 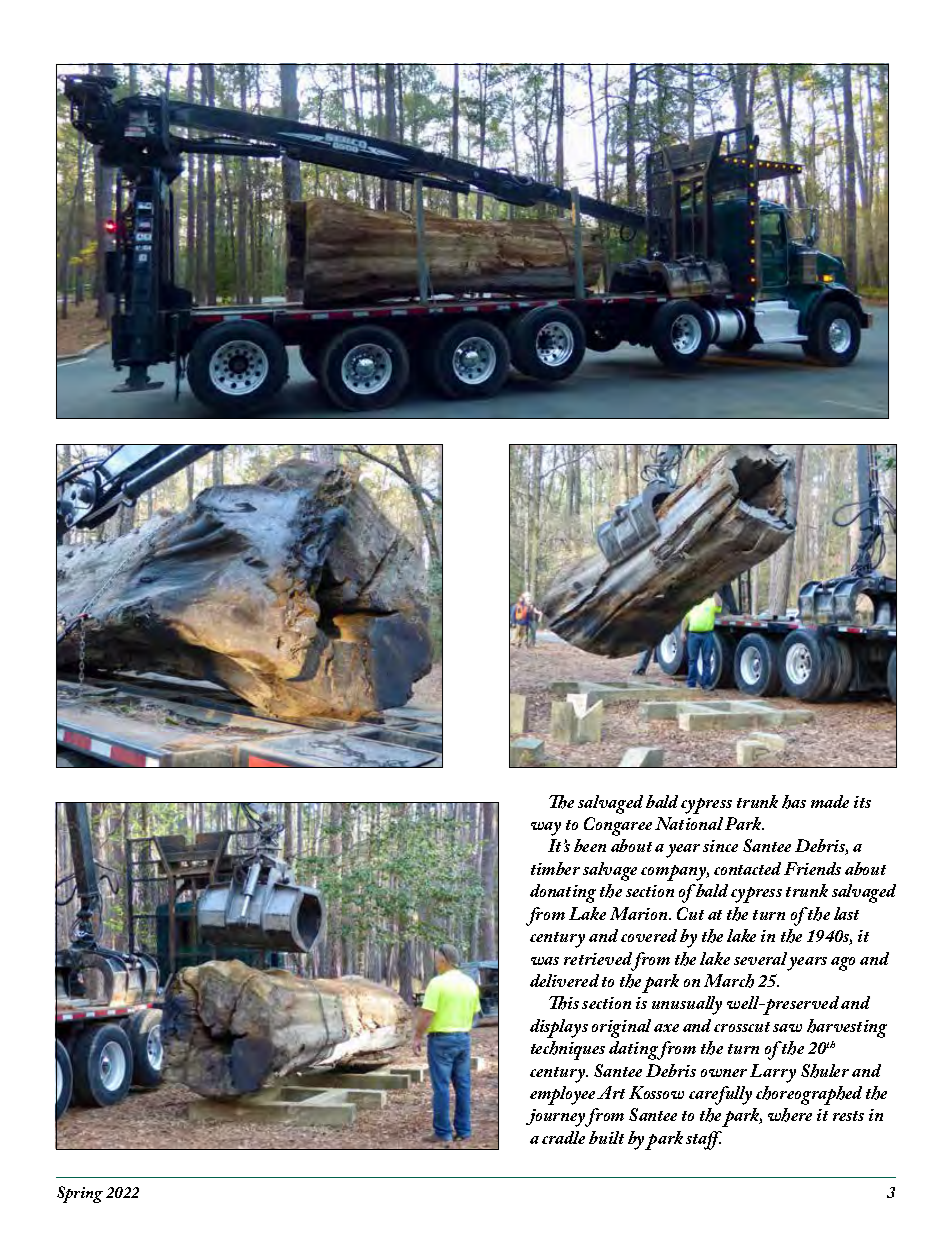 What do you see at coordinates (546, 829) in the image?
I see `way` at bounding box center [546, 829].
